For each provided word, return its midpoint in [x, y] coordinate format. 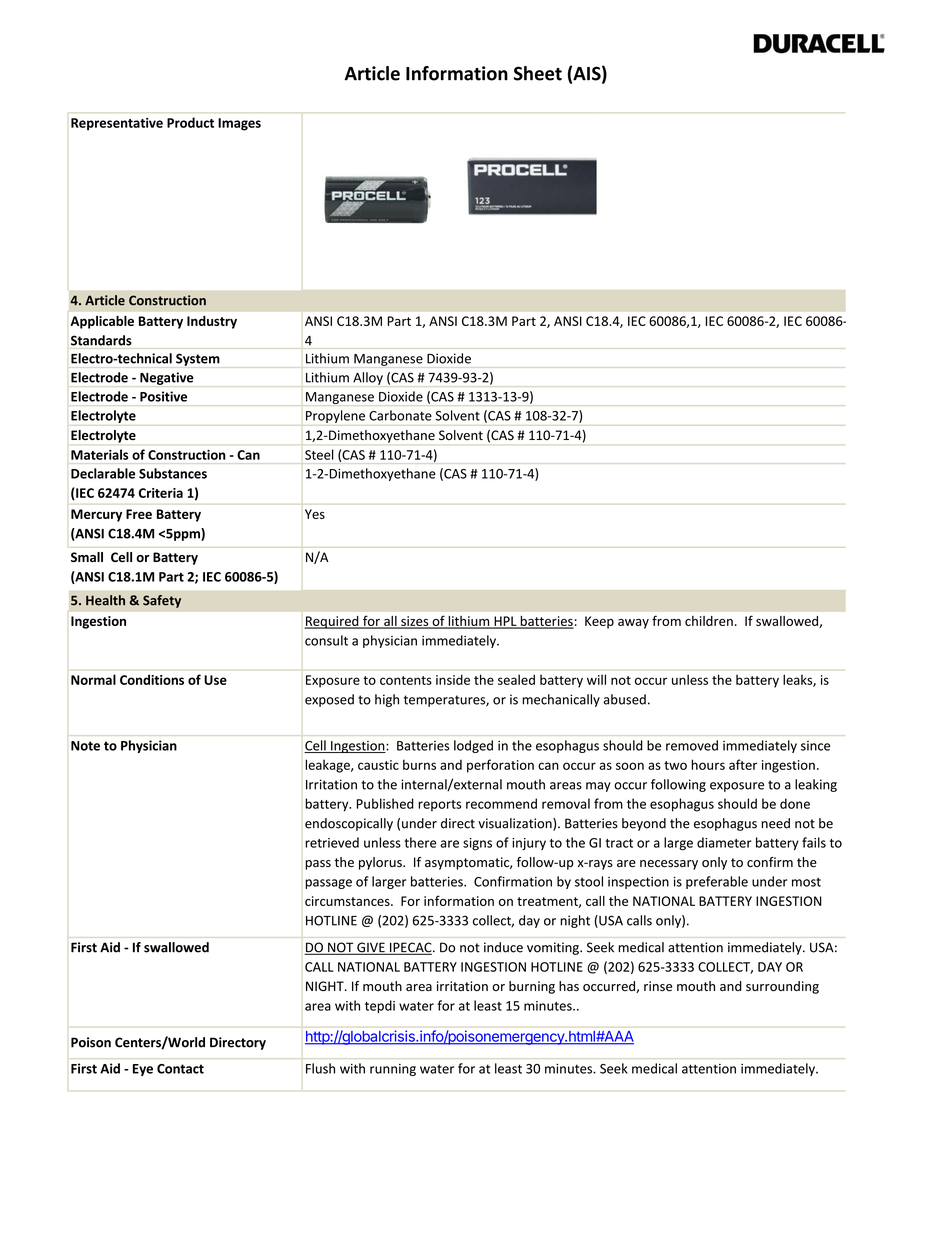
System [198, 359]
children [709, 621]
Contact [180, 1069]
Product [190, 122]
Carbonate [400, 415]
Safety [162, 601]
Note [85, 746]
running [393, 1070]
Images [239, 124]
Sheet [538, 73]
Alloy [368, 378]
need [775, 823]
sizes [415, 622]
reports [439, 805]
